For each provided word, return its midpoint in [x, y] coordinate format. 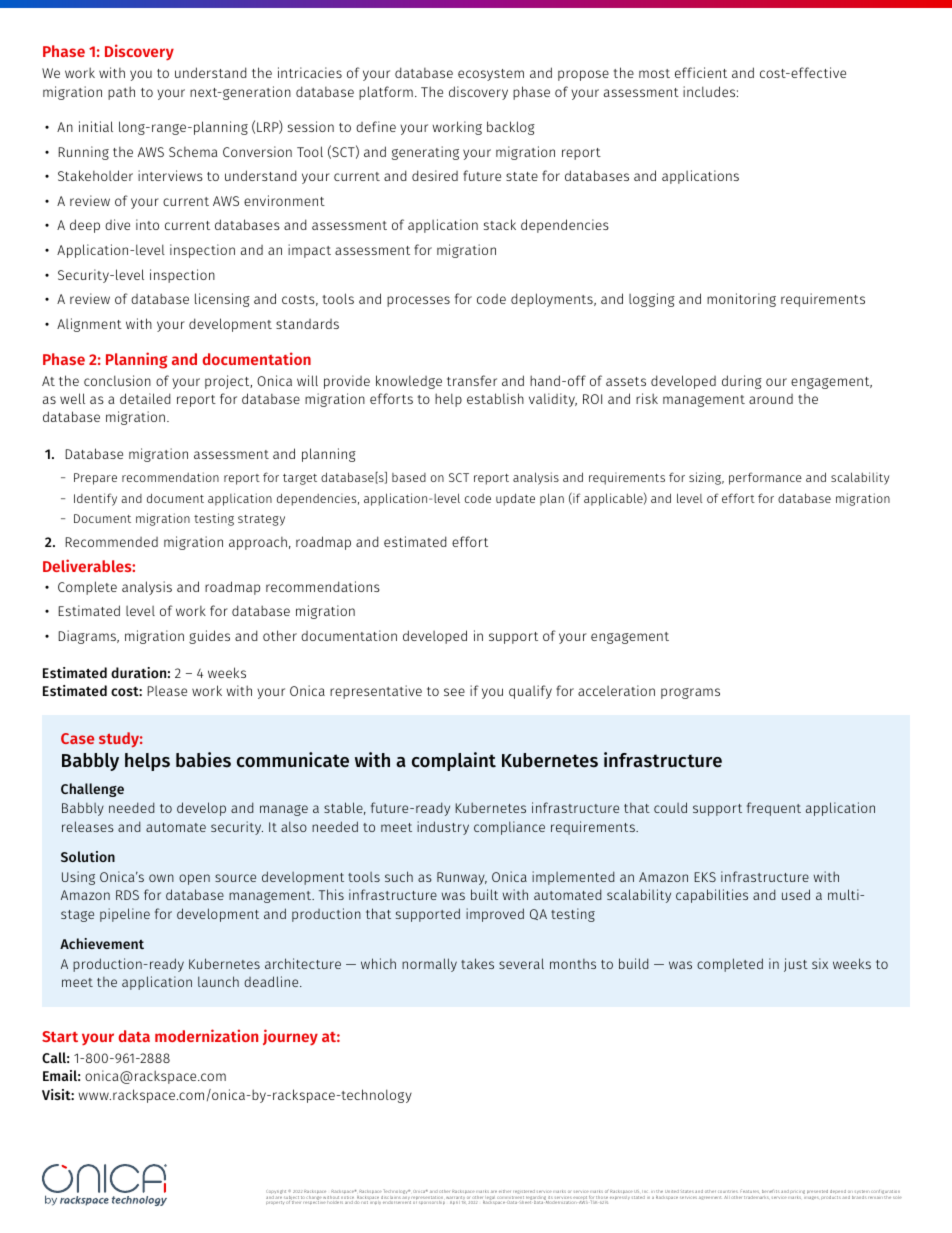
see [454, 692]
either [505, 1191]
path [121, 93]
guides [209, 637]
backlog [511, 128]
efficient [701, 72]
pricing [797, 1193]
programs [690, 693]
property [275, 1203]
